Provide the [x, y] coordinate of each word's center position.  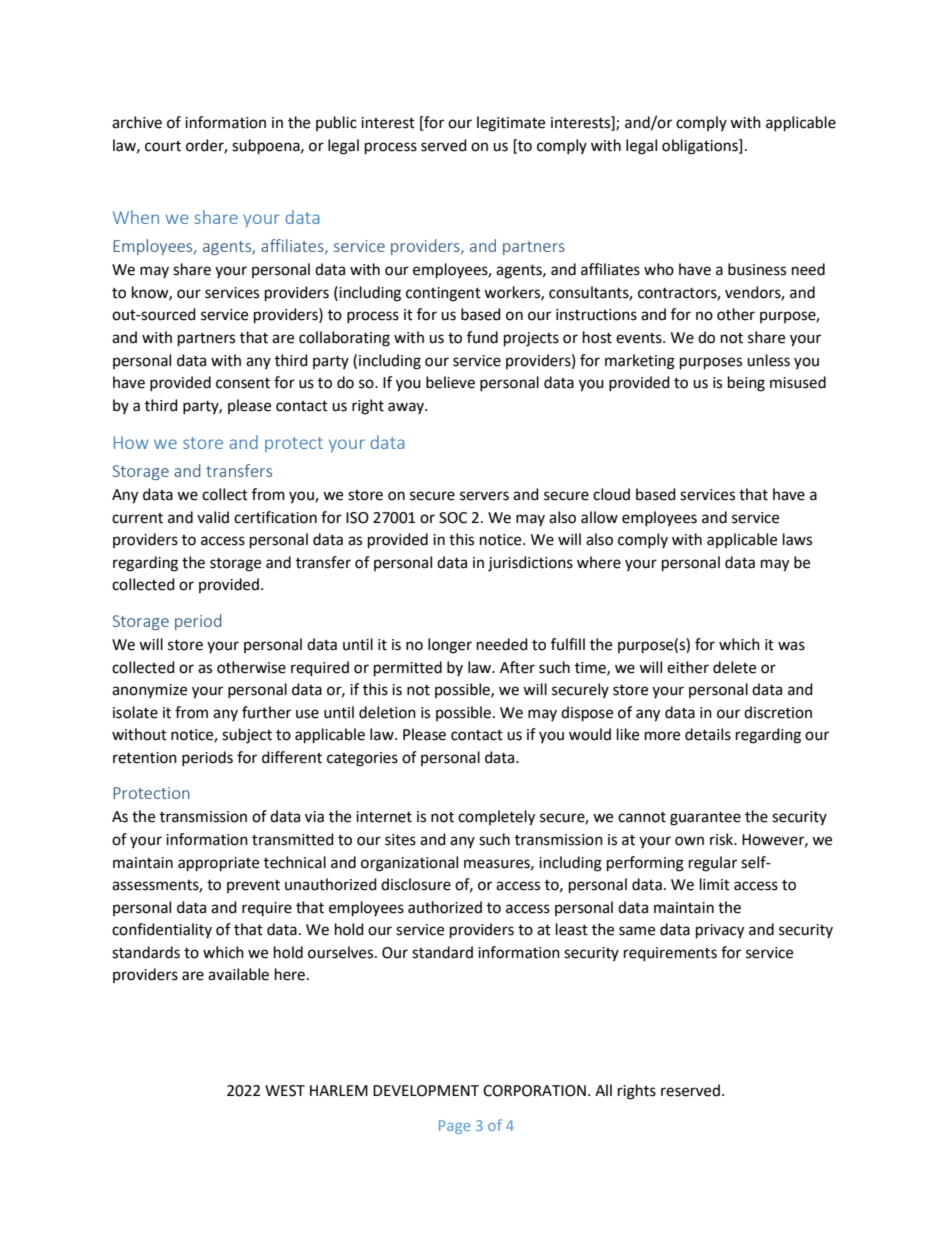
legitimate [511, 124]
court [163, 146]
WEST [285, 1091]
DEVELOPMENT [426, 1091]
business [757, 269]
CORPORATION [534, 1091]
